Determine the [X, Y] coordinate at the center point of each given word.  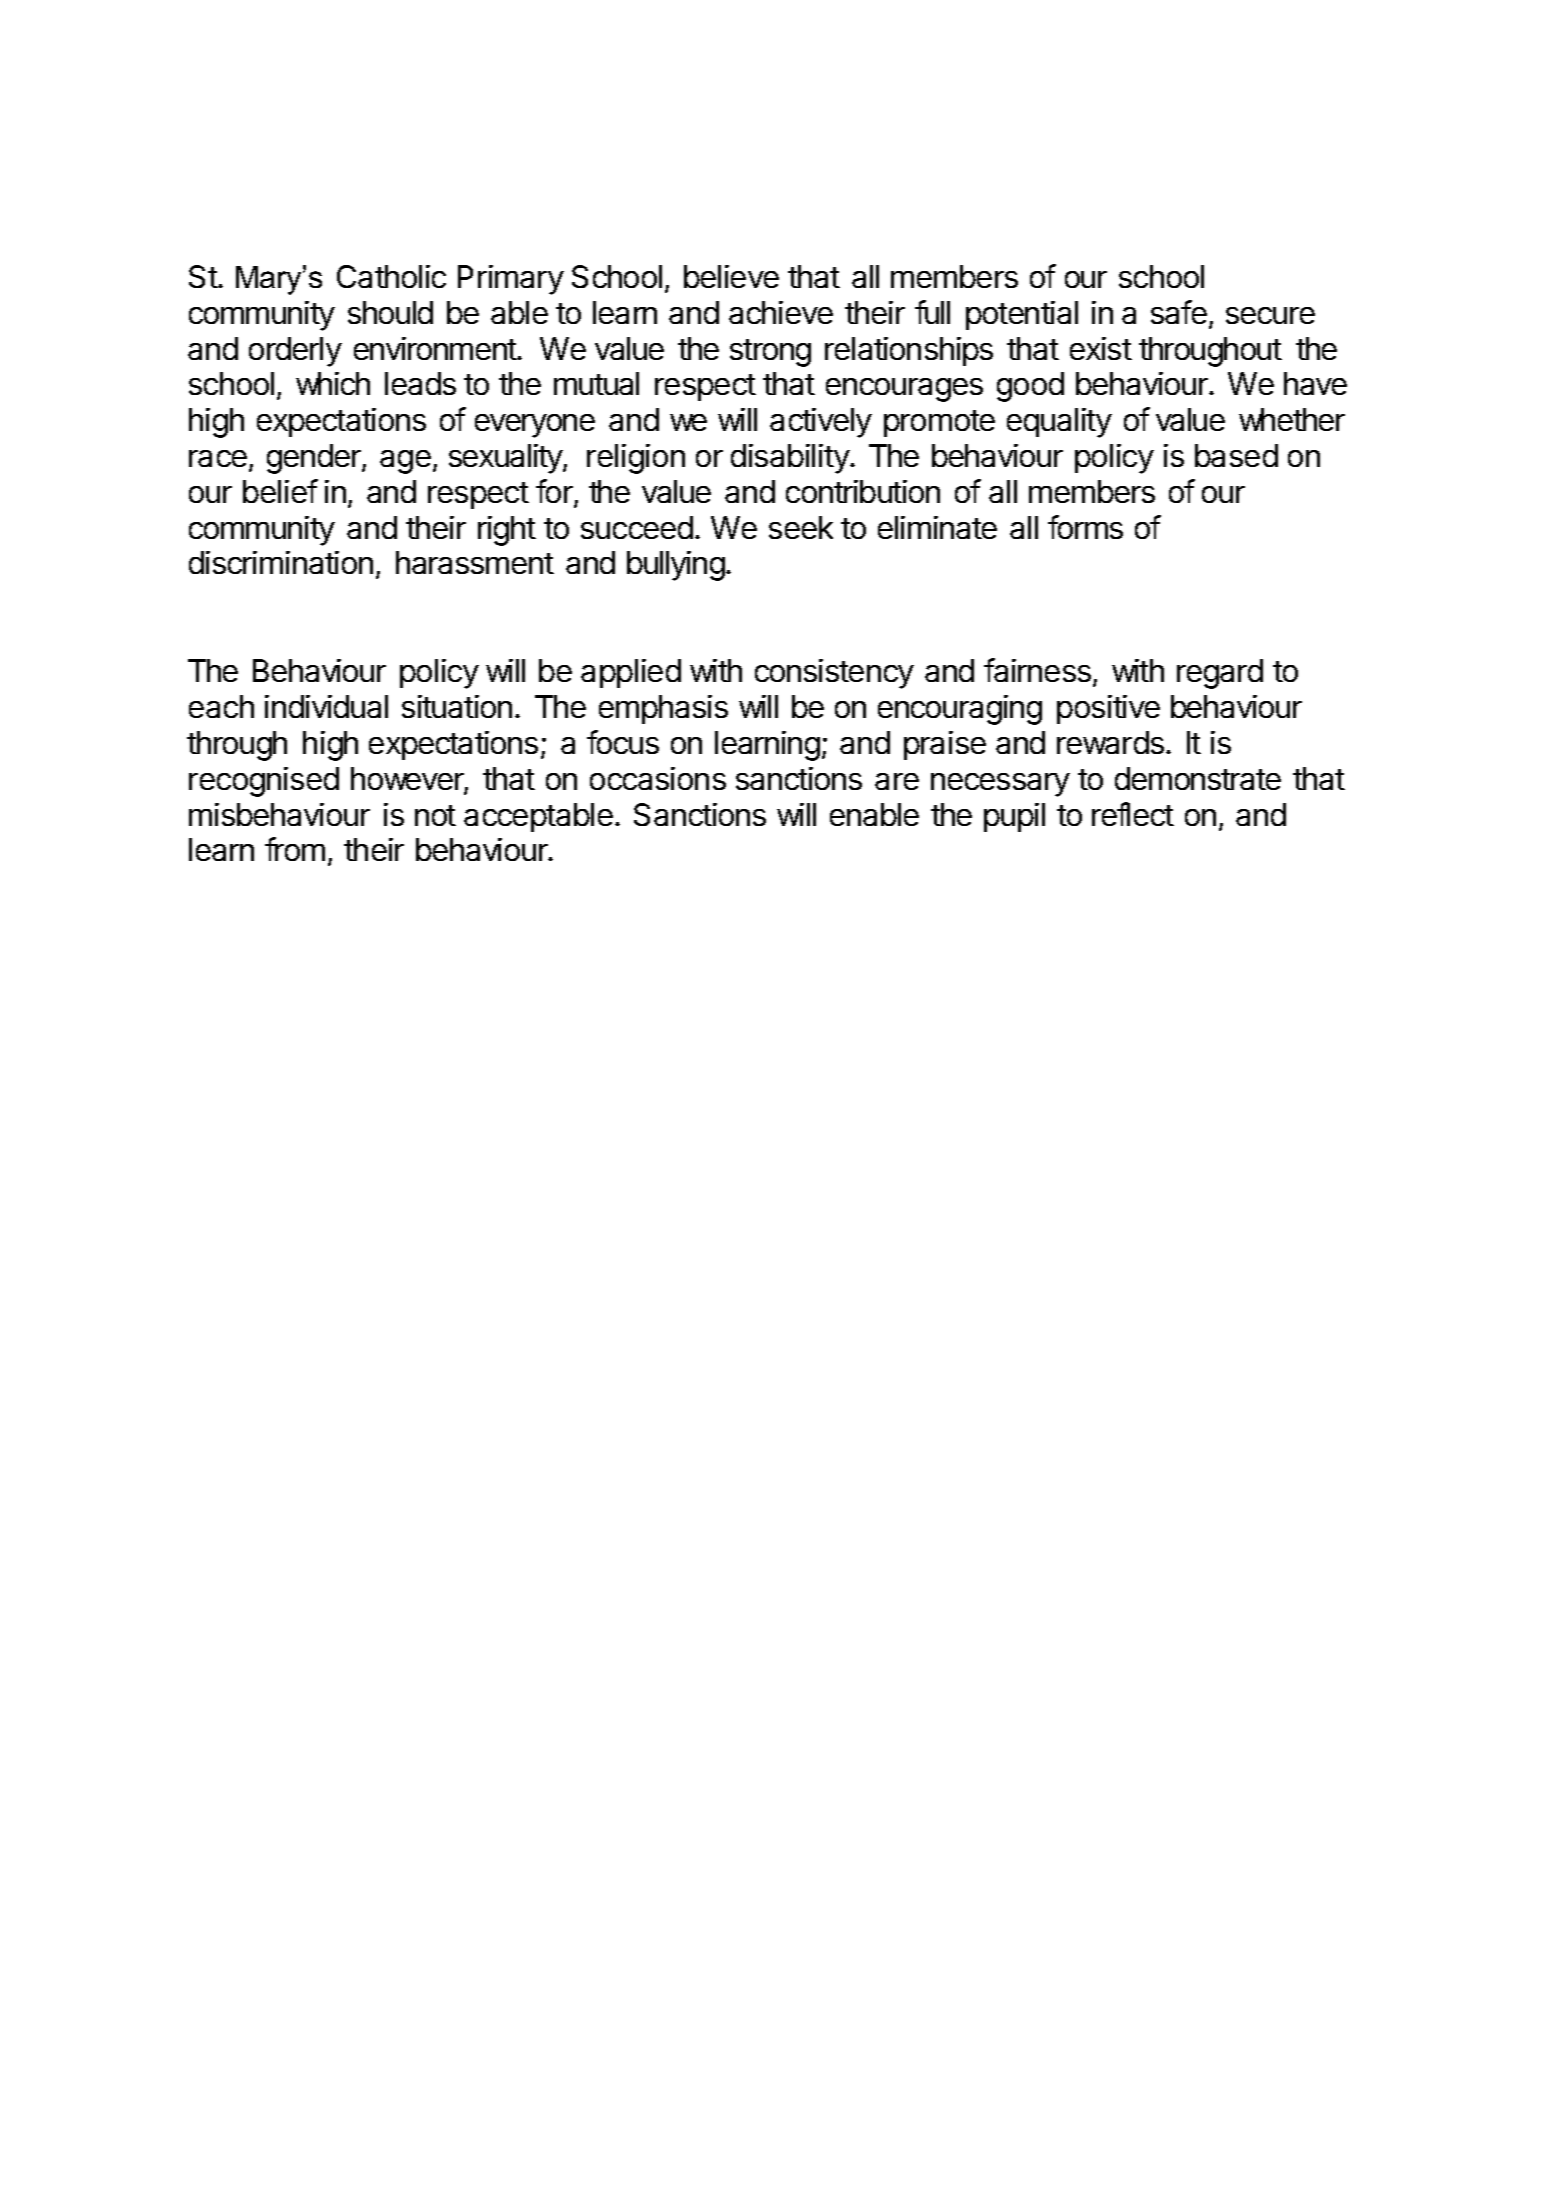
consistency [834, 674]
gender [315, 459]
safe [1179, 312]
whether [1292, 419]
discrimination [281, 562]
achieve [781, 312]
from [295, 849]
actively [821, 423]
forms [1085, 527]
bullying [676, 566]
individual [326, 706]
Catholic [391, 276]
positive [1108, 709]
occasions [658, 778]
